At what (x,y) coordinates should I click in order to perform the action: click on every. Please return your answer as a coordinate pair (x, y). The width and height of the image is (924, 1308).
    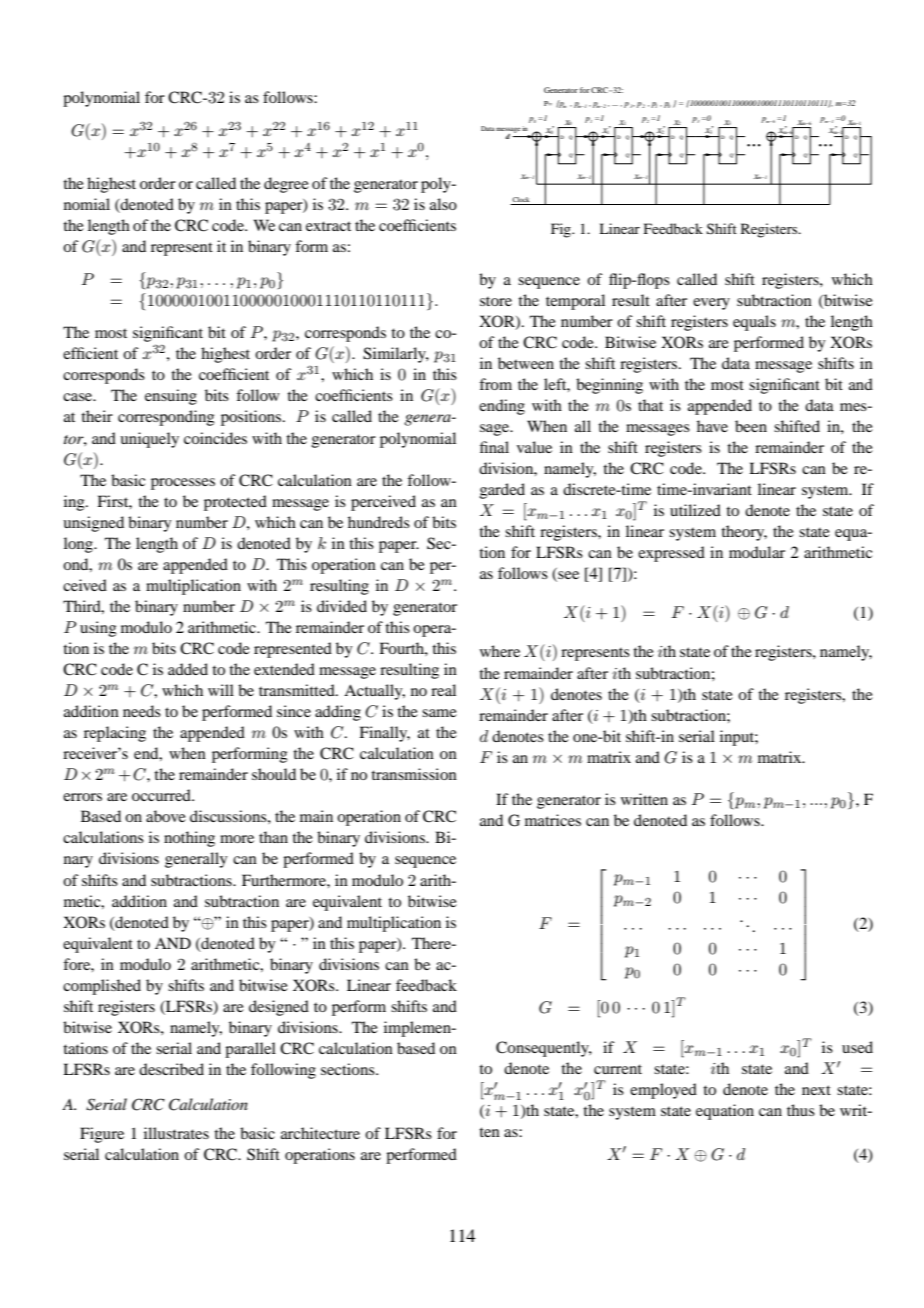
    Looking at the image, I should click on (711, 304).
